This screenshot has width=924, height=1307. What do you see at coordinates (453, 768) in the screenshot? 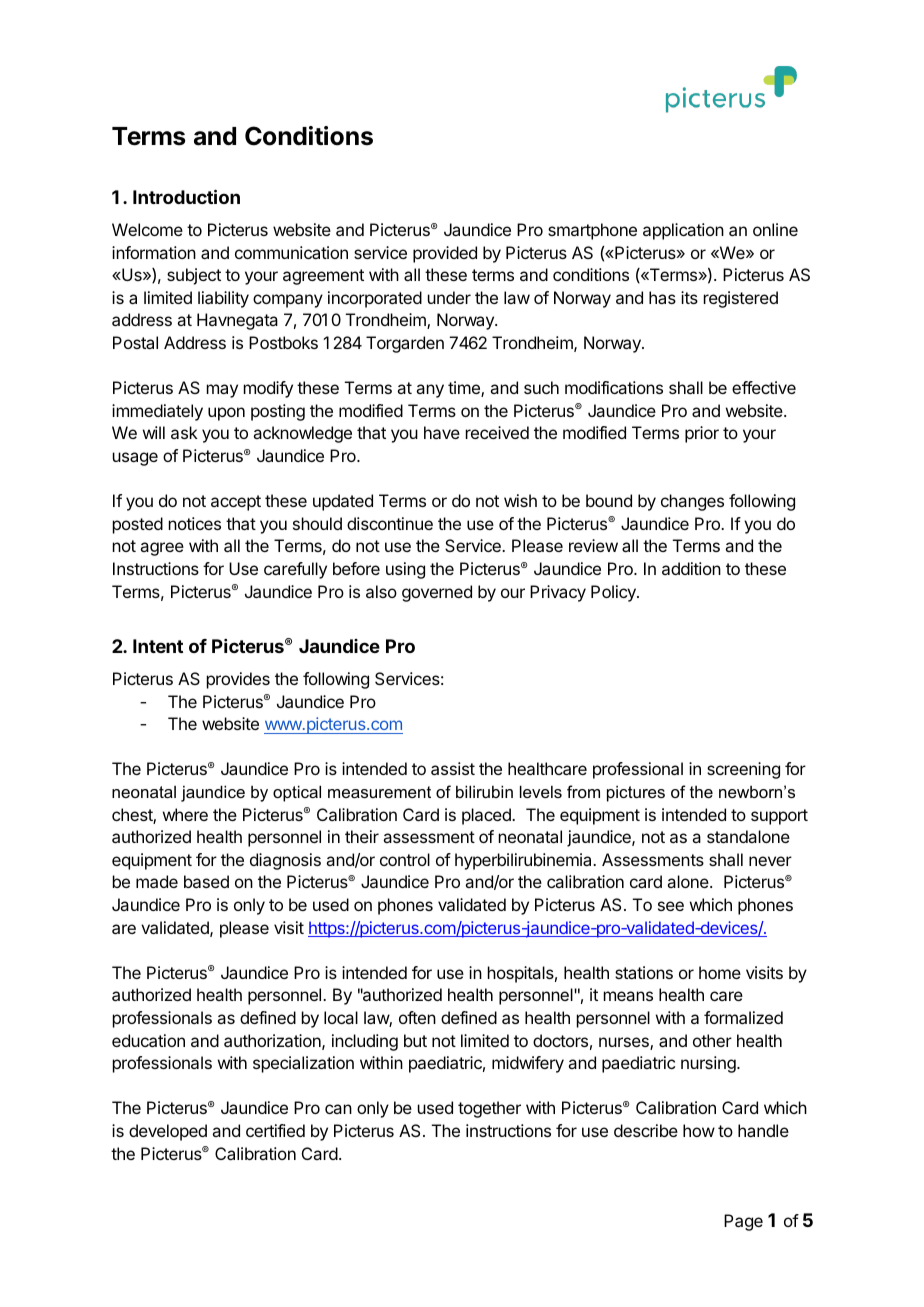
I see `assist` at bounding box center [453, 768].
